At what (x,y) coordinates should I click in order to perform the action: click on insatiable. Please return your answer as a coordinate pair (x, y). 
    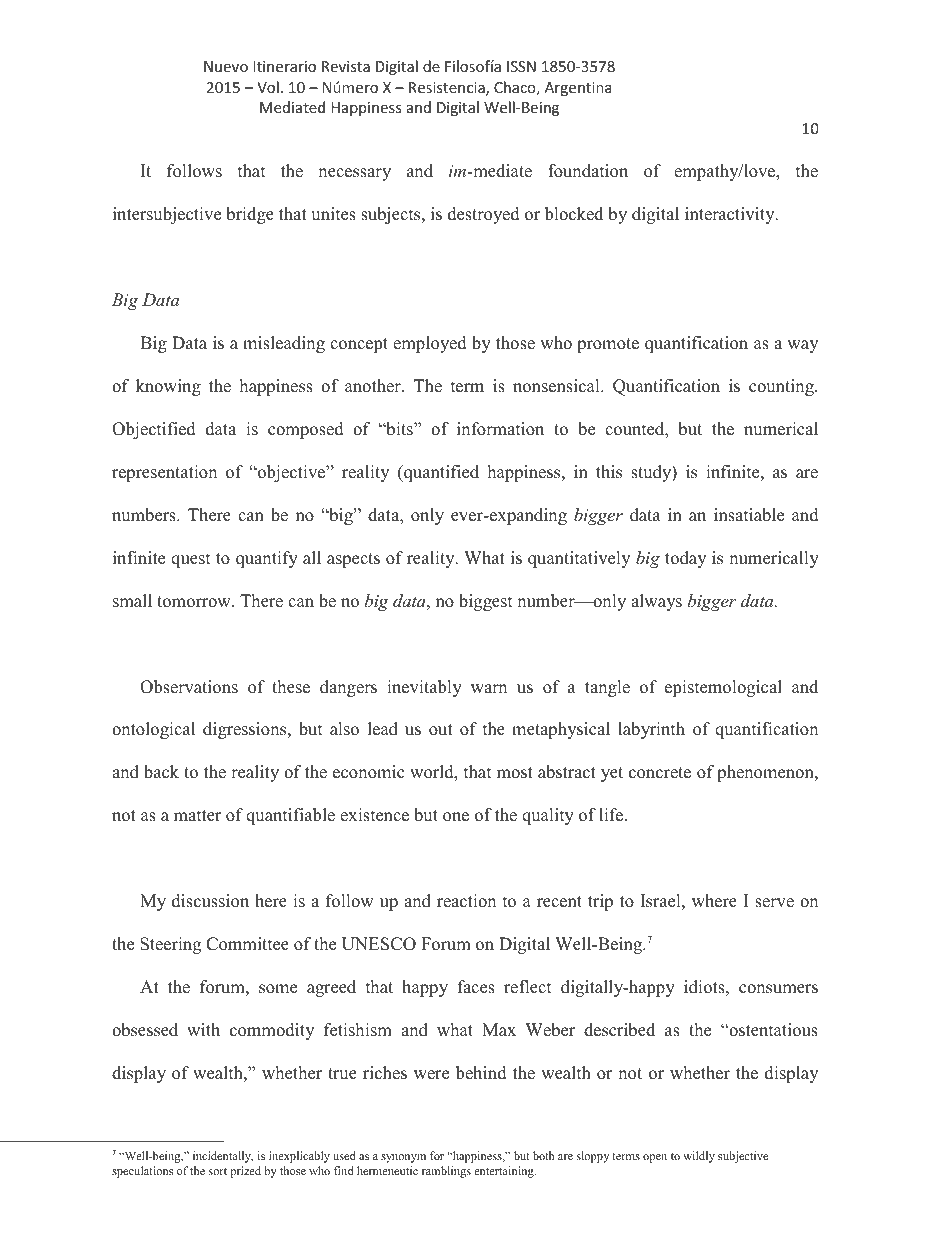
    Looking at the image, I should click on (749, 515).
